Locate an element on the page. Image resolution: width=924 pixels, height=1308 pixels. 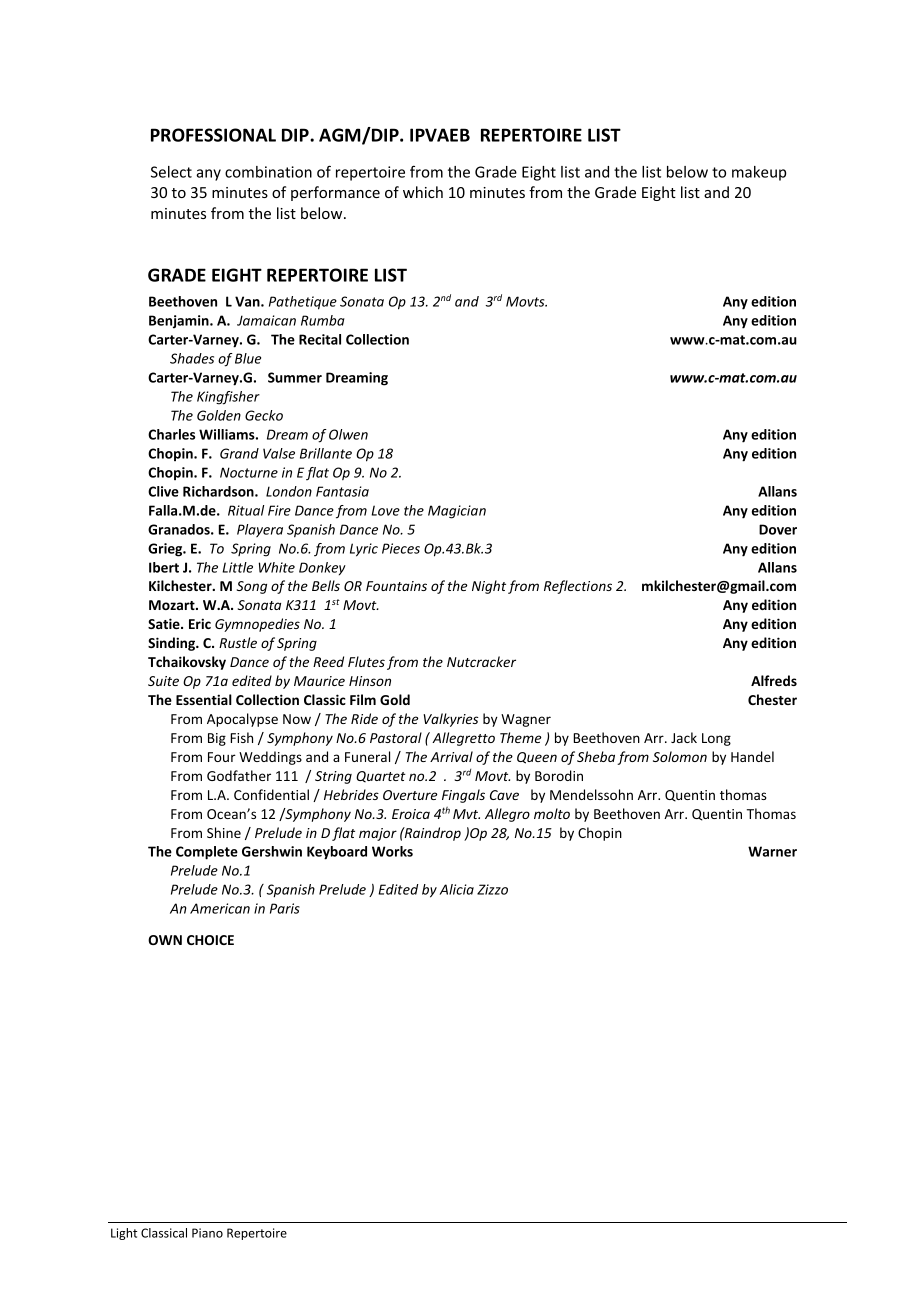
Light is located at coordinates (124, 1234).
